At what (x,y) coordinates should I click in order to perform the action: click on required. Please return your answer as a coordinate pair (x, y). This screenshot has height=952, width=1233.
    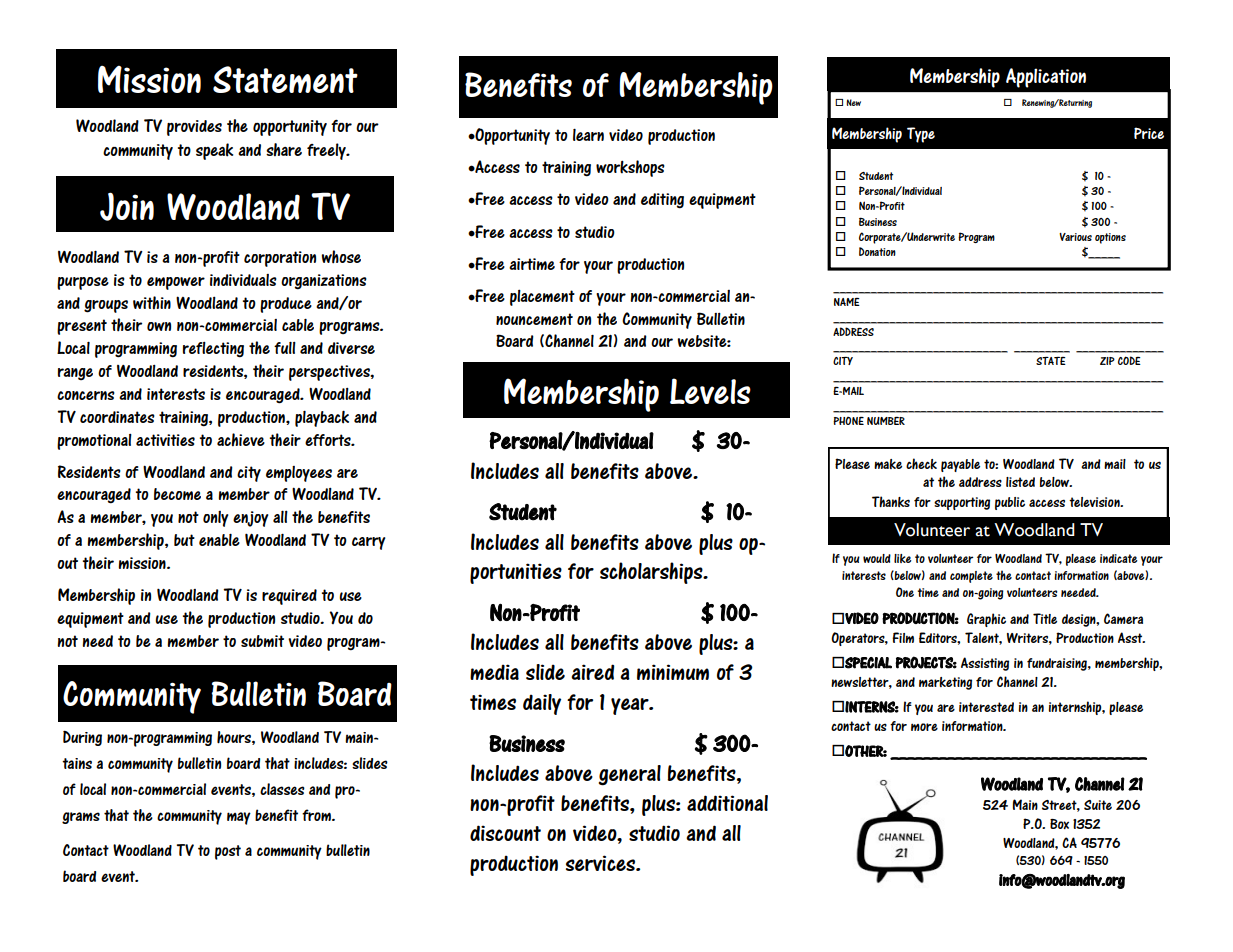
    Looking at the image, I should click on (289, 597).
